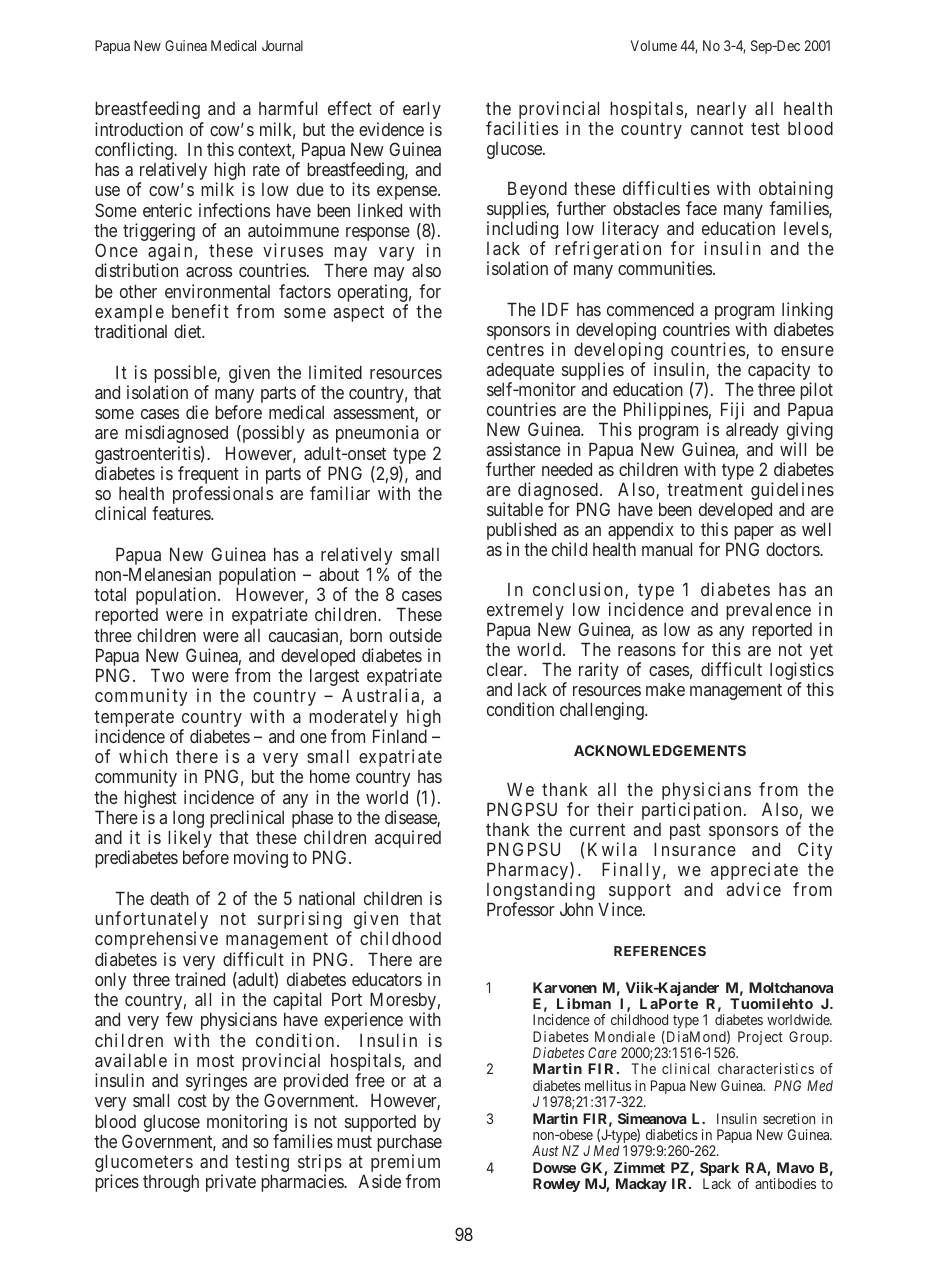 Image resolution: width=927 pixels, height=1288 pixels. I want to click on through, so click(171, 1183).
